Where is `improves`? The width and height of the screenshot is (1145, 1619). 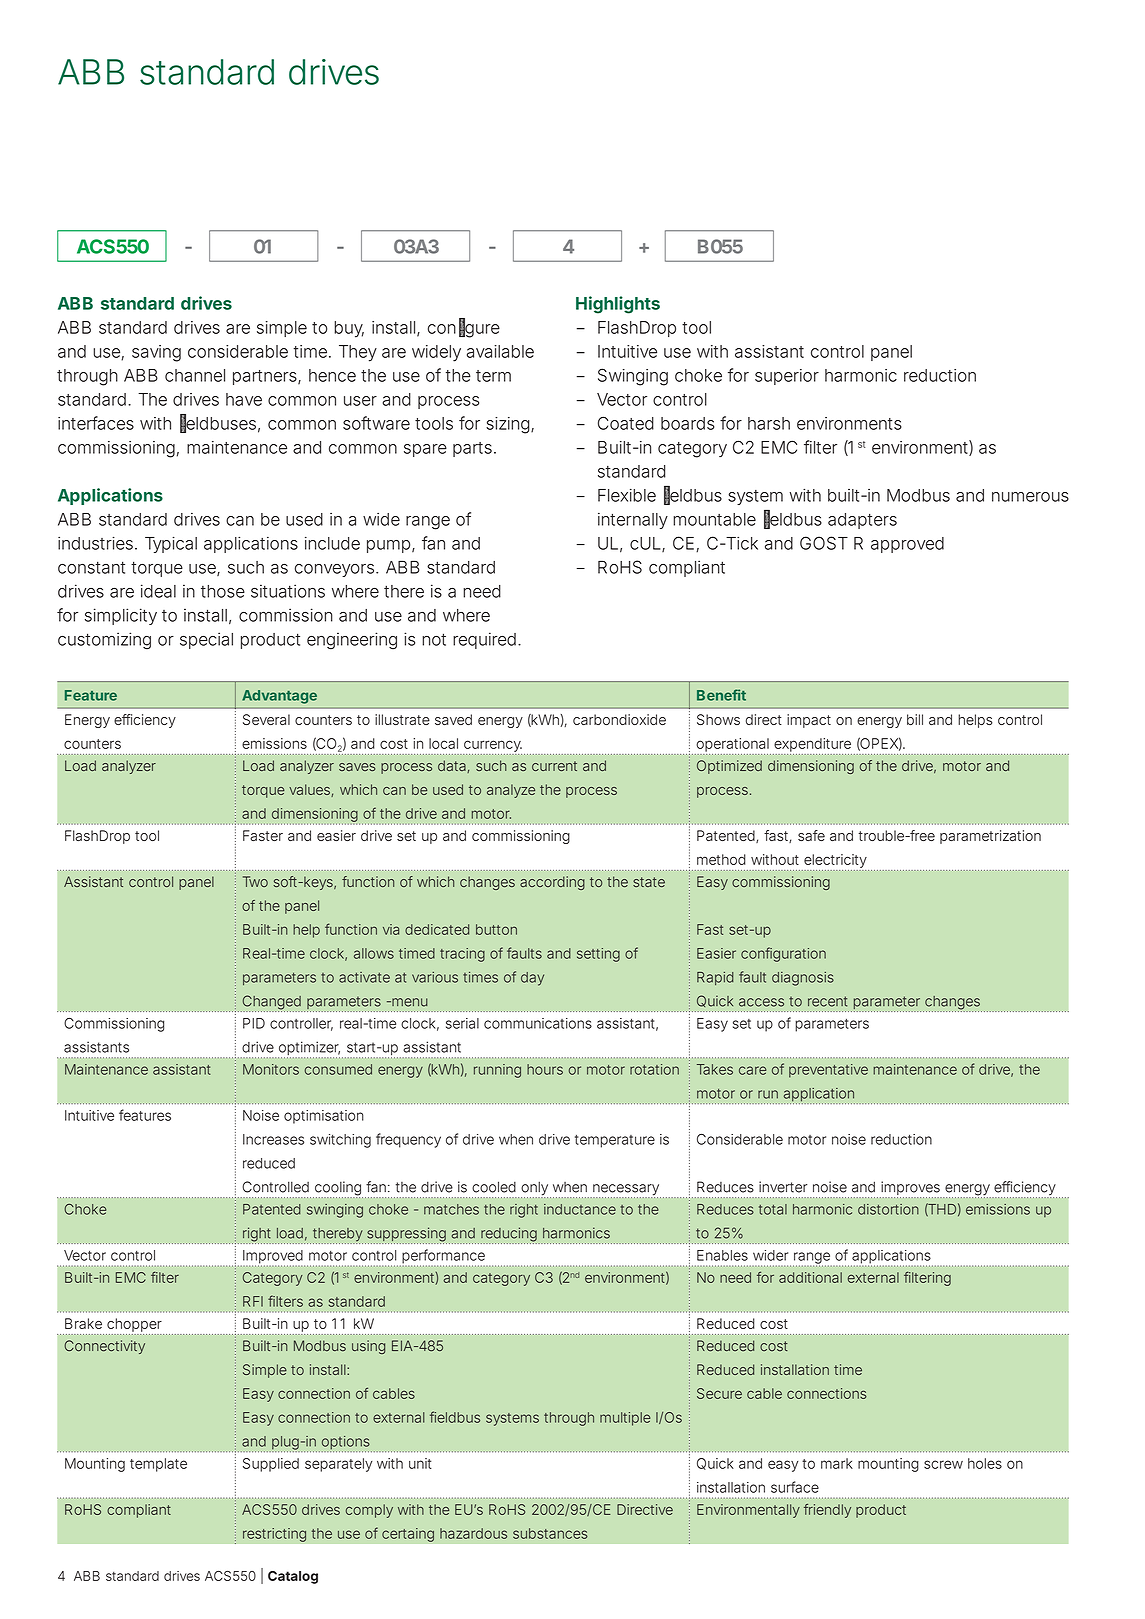 improves is located at coordinates (910, 1189).
